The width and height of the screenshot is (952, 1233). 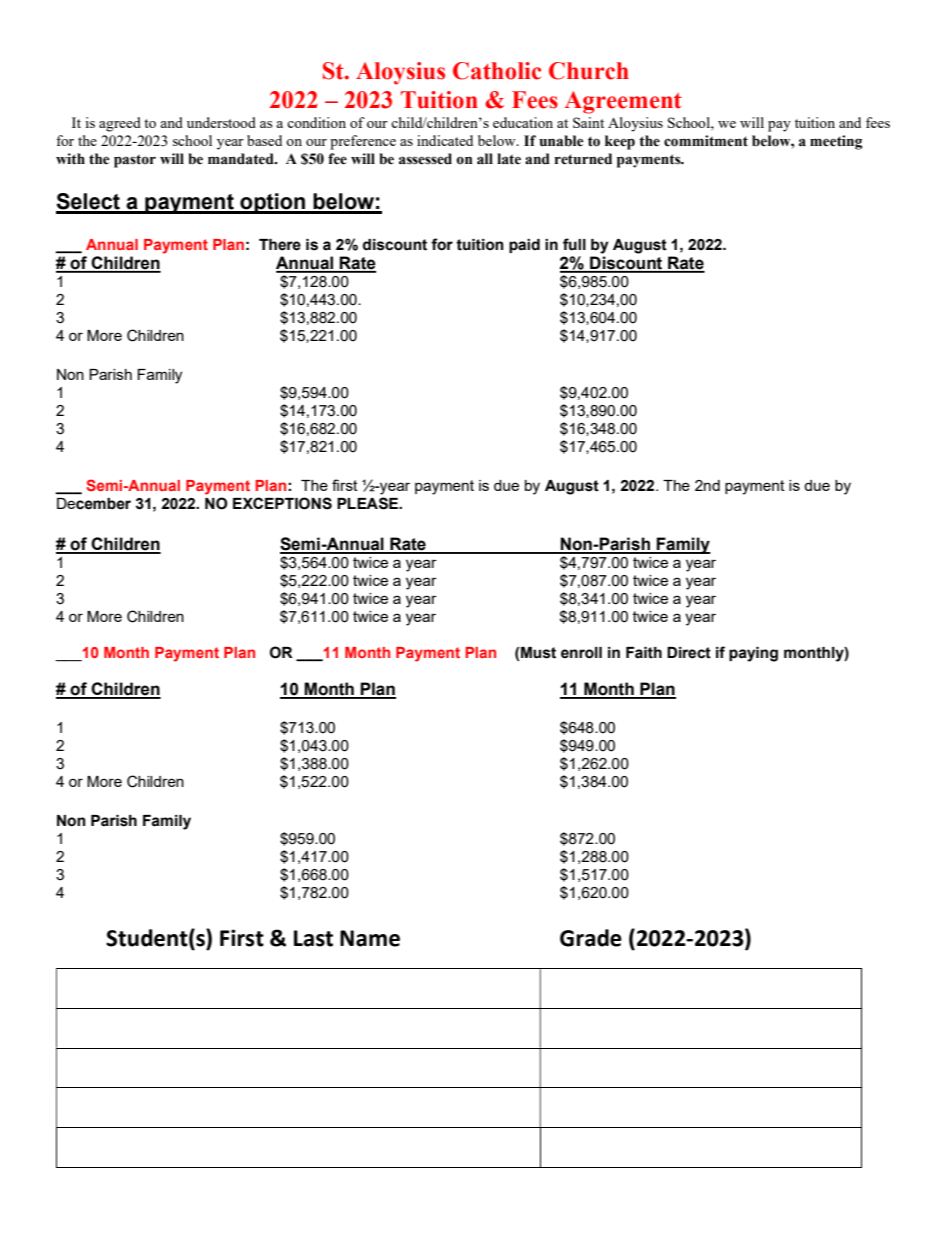 I want to click on December, so click(x=94, y=504).
